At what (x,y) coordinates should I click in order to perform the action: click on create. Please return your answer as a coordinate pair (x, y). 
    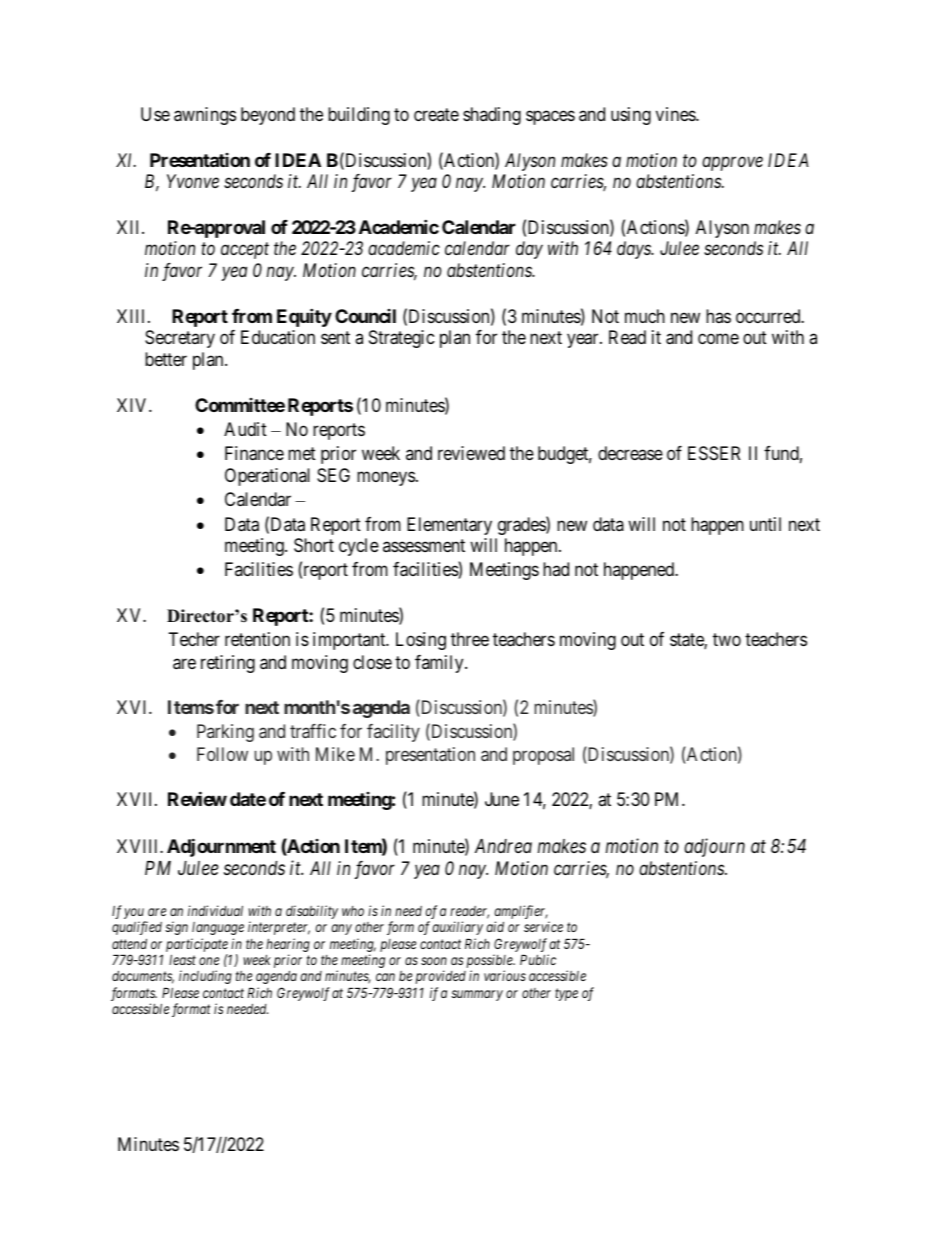
    Looking at the image, I should click on (436, 114).
